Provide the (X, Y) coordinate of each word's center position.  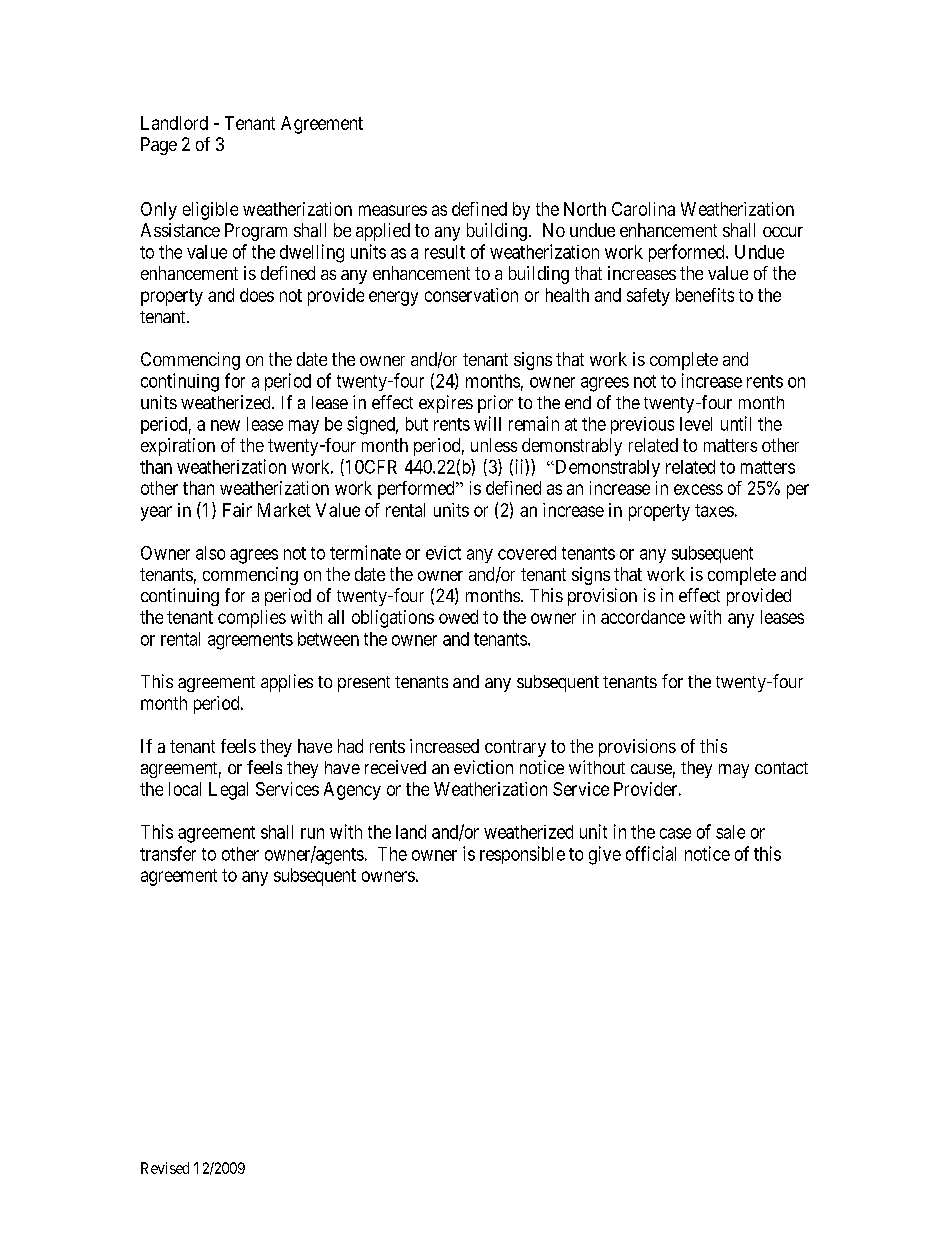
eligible (210, 211)
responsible (522, 855)
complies (252, 619)
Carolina (643, 209)
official (651, 853)
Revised (165, 1168)
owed (458, 617)
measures (393, 210)
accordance (643, 617)
